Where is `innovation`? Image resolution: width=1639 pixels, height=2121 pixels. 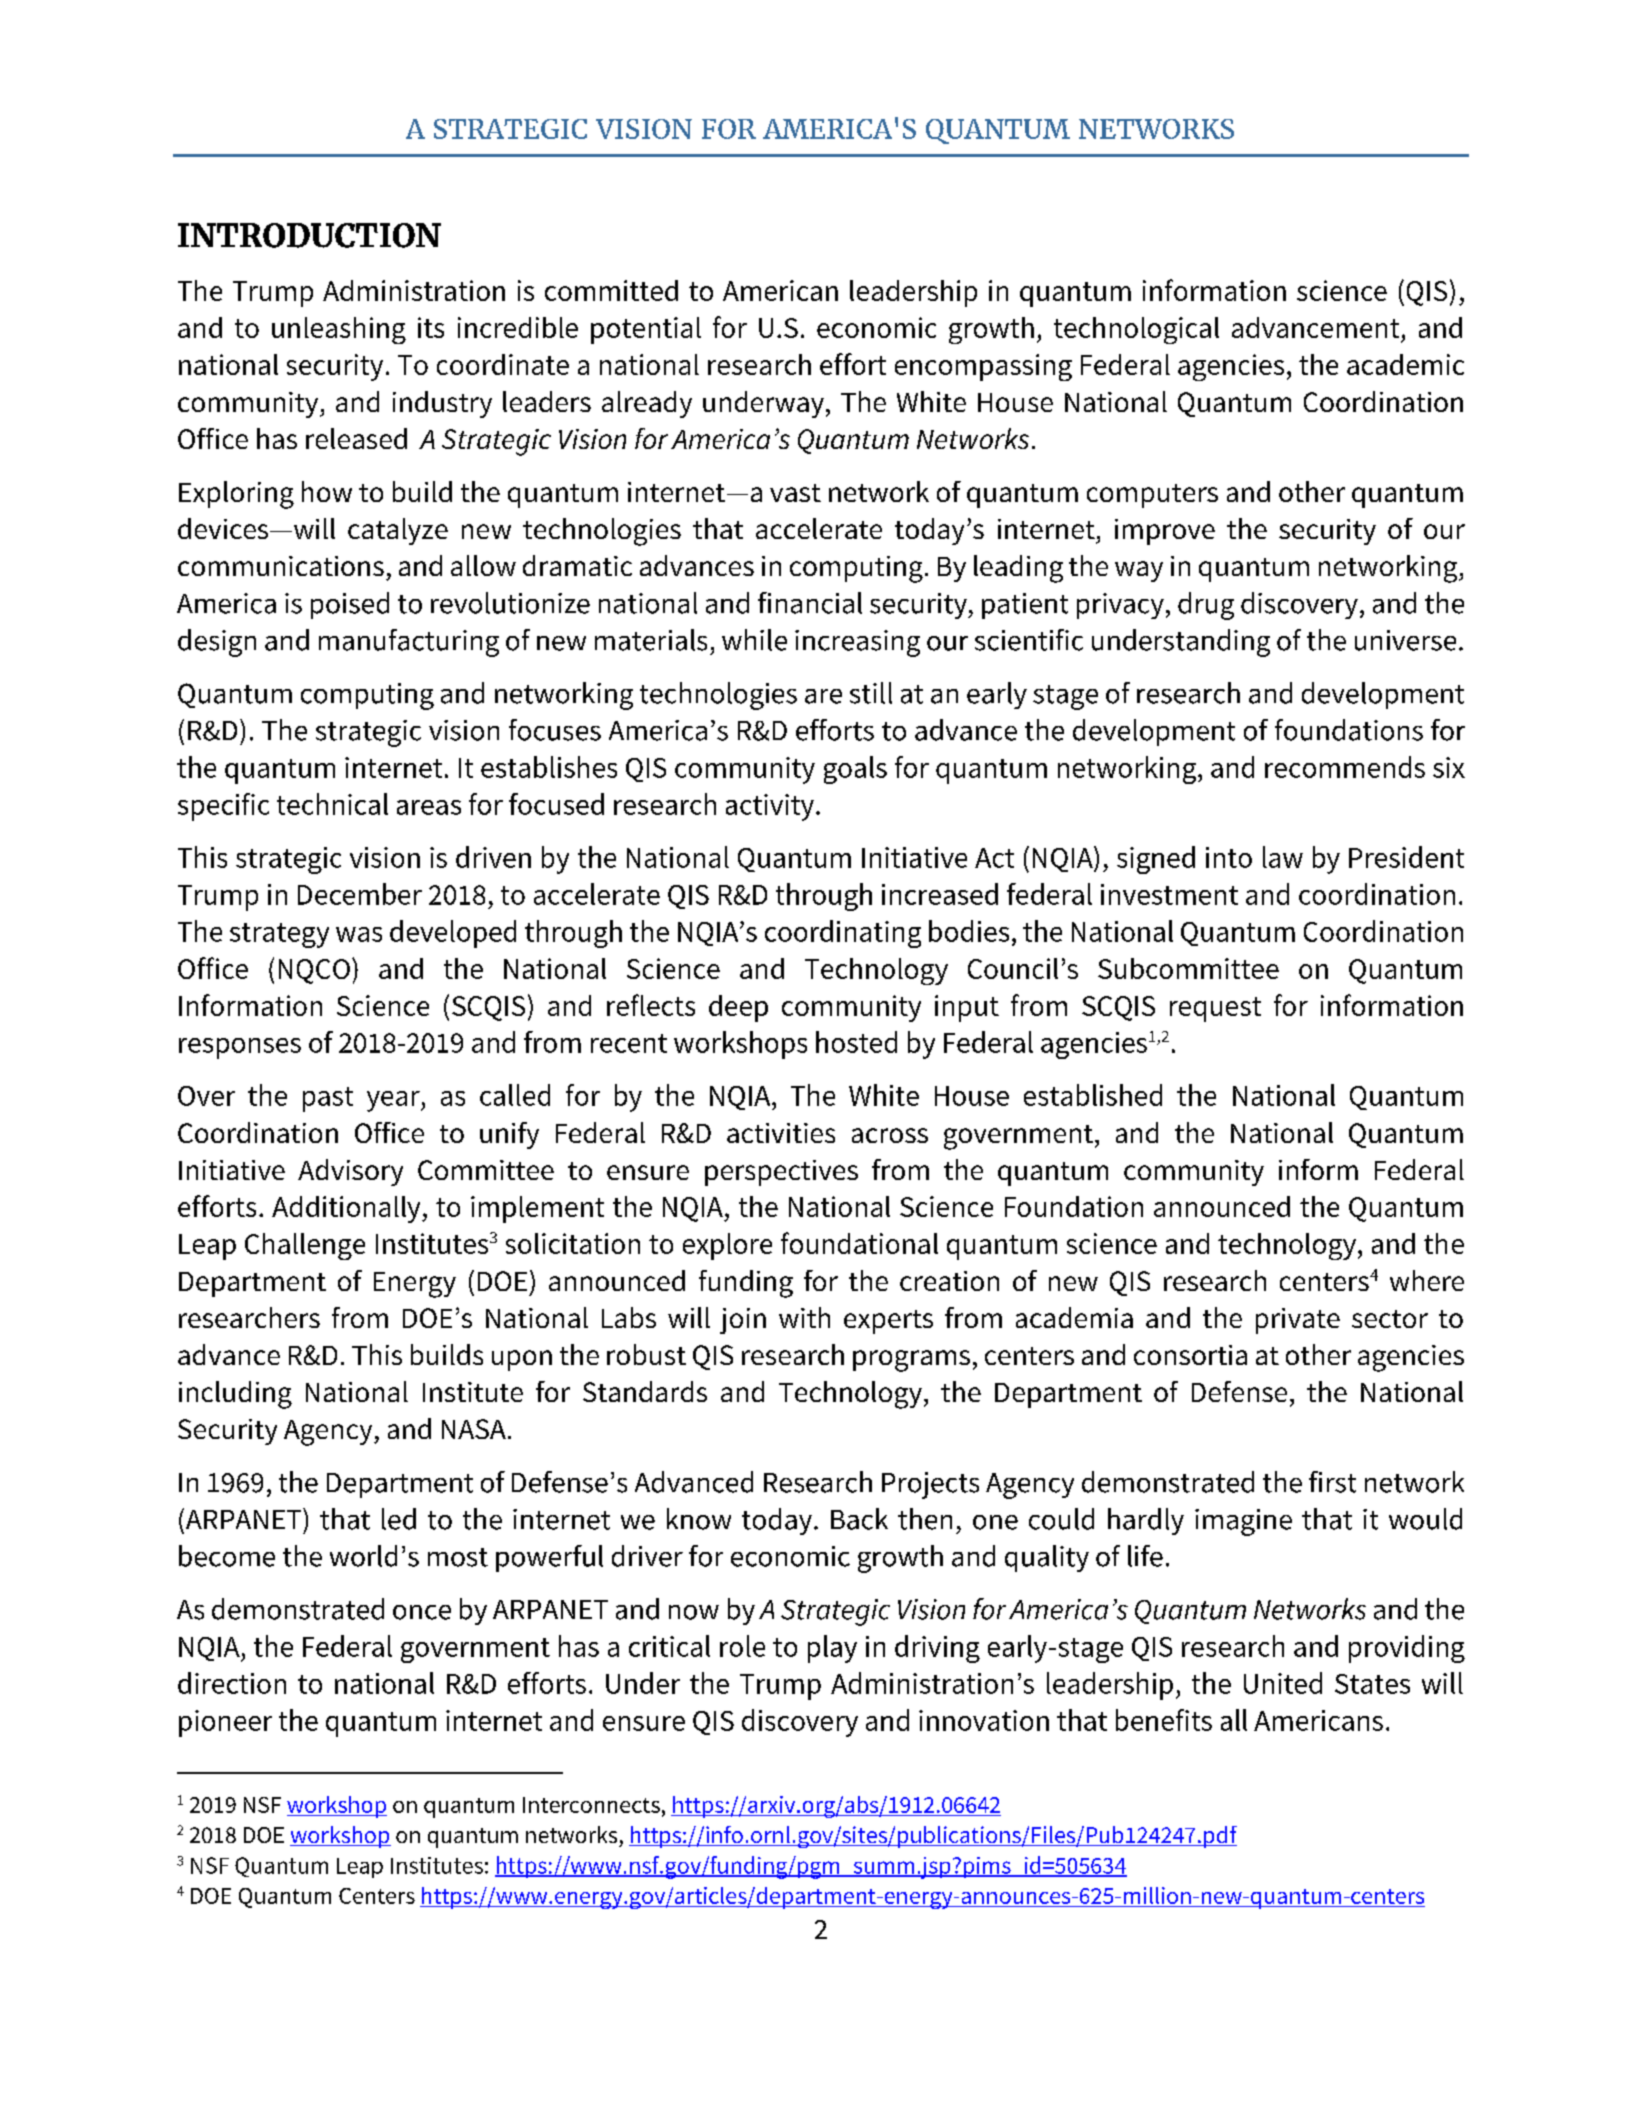
innovation is located at coordinates (984, 1720).
